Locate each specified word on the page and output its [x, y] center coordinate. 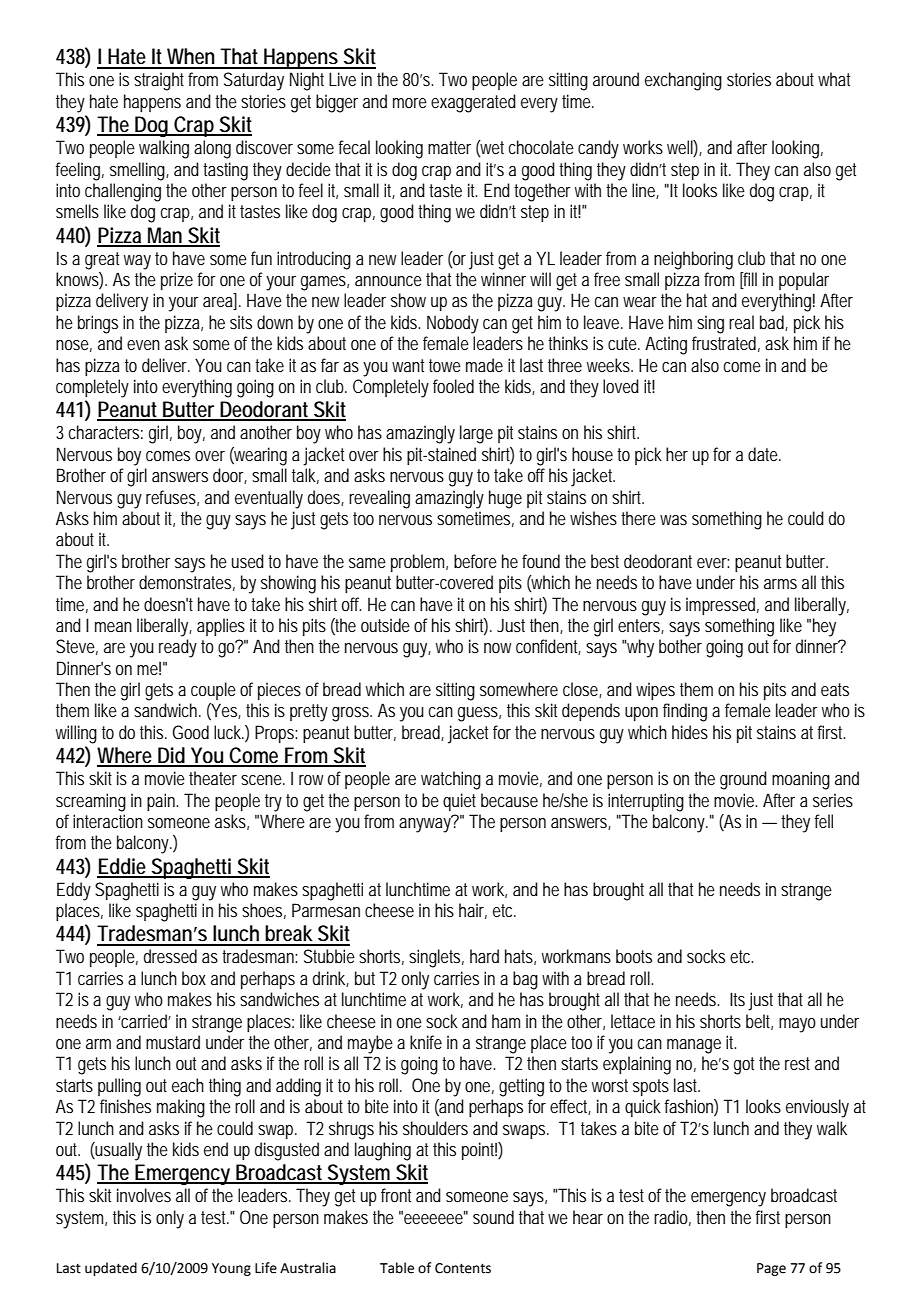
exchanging [683, 81]
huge [505, 499]
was [673, 520]
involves [144, 1195]
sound [493, 1217]
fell [824, 821]
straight [161, 81]
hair [473, 911]
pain [162, 802]
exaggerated [473, 103]
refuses [172, 498]
